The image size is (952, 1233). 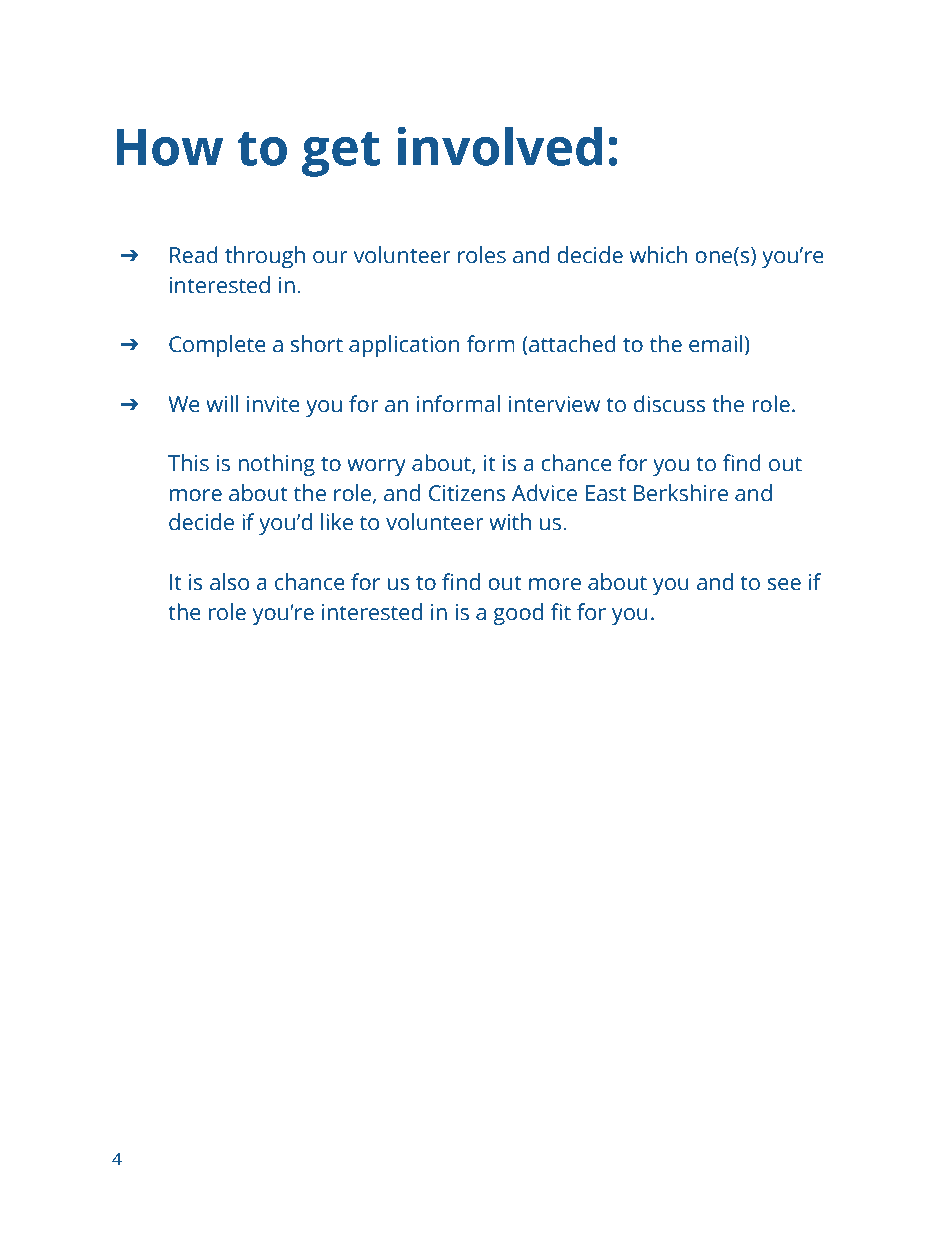 I want to click on involved, so click(x=499, y=146).
